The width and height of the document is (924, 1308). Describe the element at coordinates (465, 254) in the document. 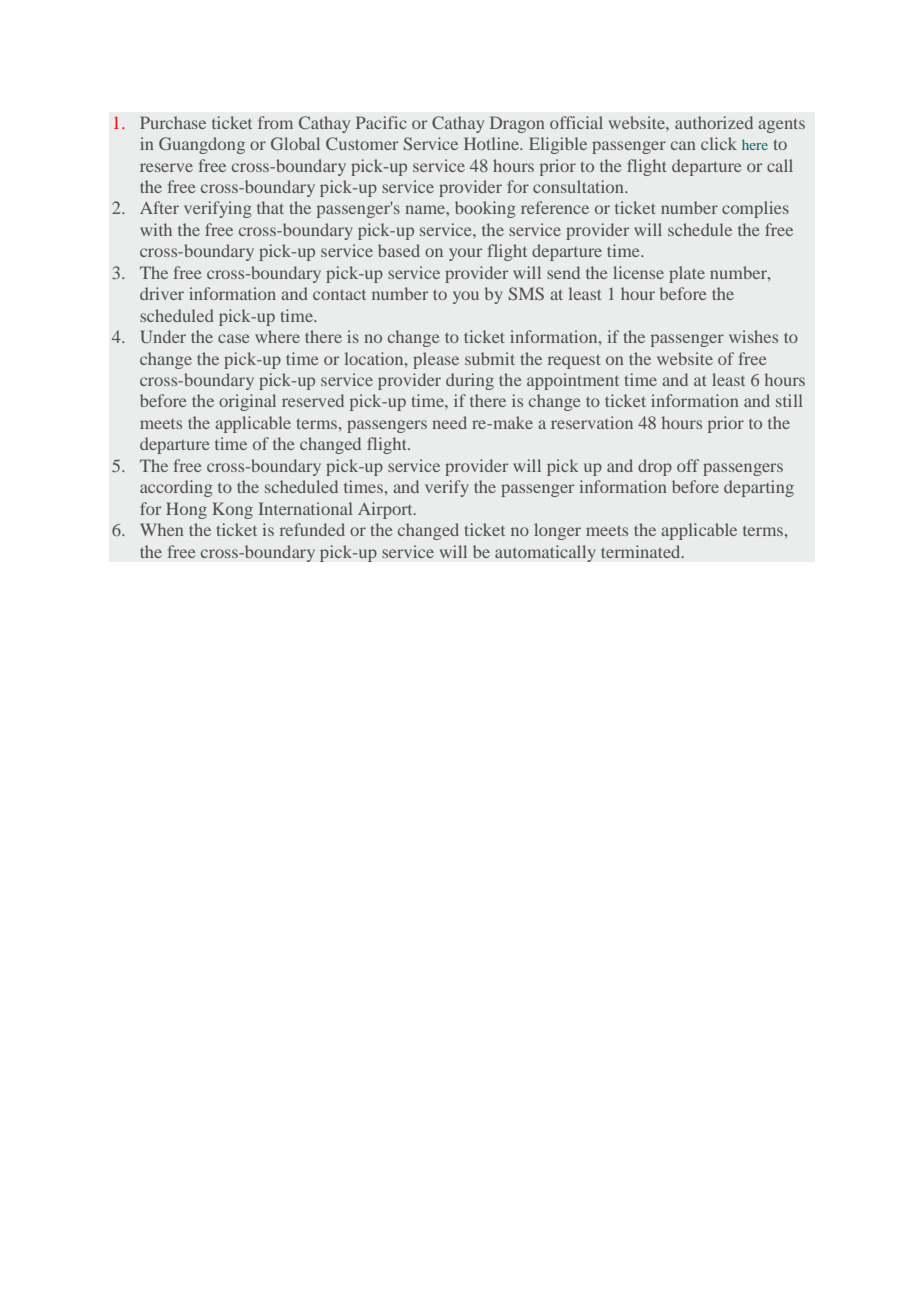

I see `your` at that location.
